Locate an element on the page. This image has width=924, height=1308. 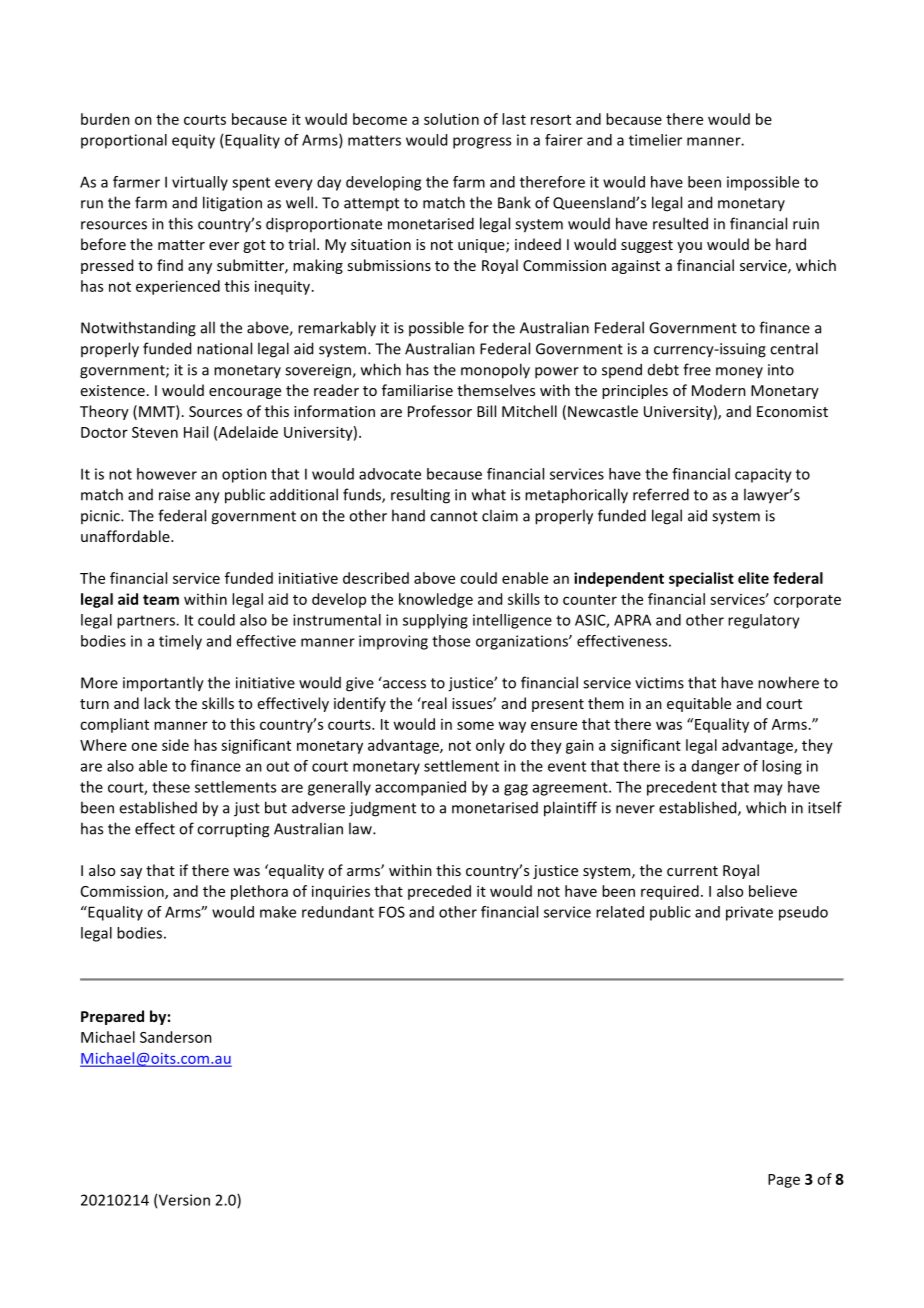
progress is located at coordinates (482, 143).
